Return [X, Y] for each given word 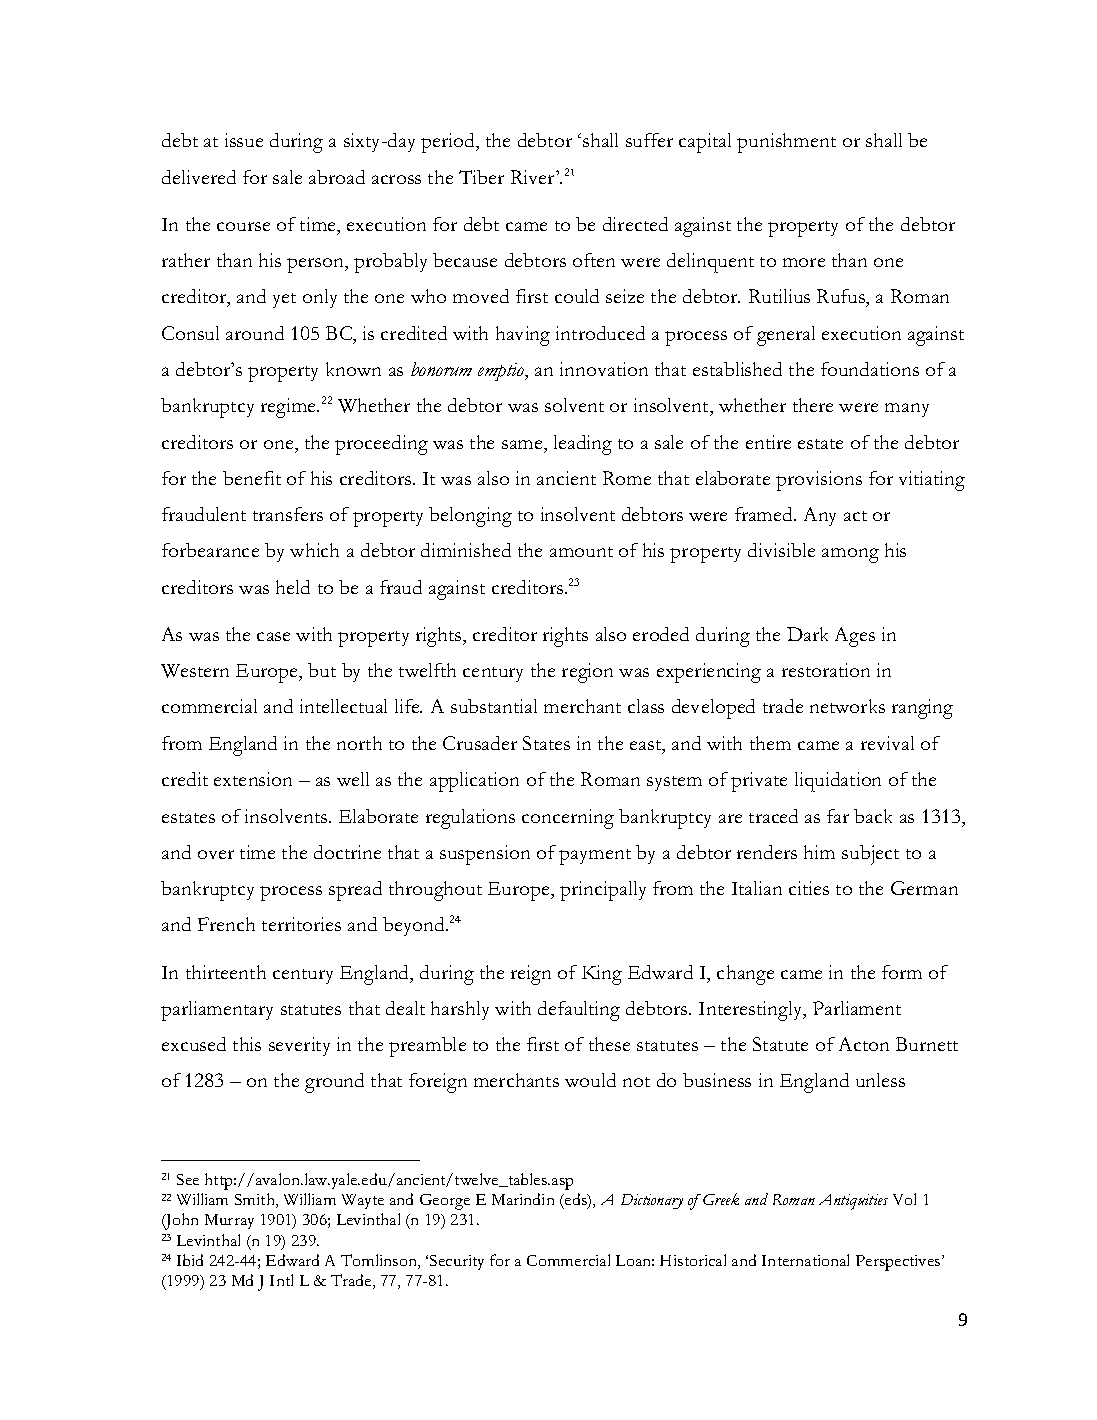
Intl [281, 1280]
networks [847, 706]
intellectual [343, 706]
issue [244, 140]
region [587, 673]
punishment [786, 143]
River [534, 177]
